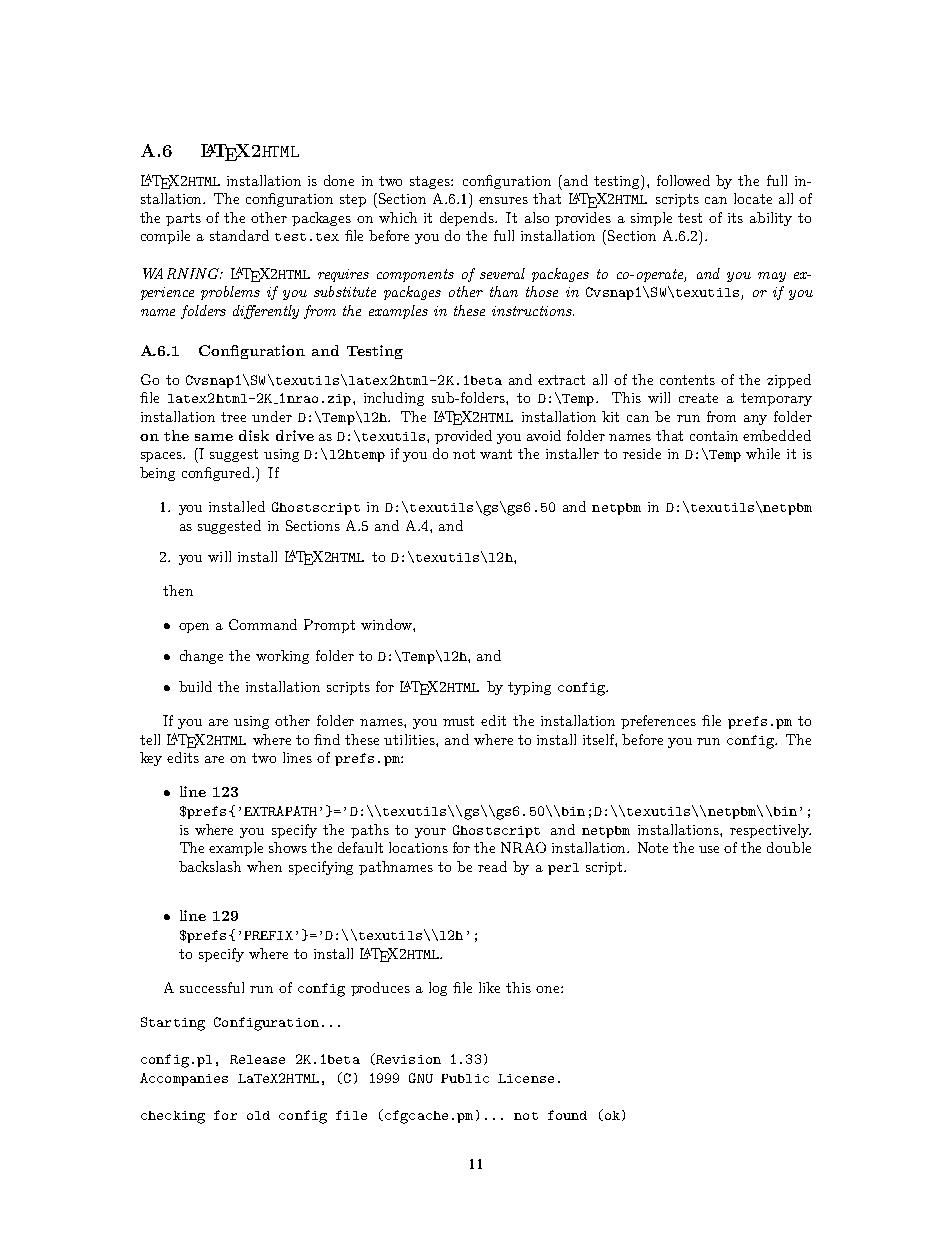  I want to click on being, so click(157, 474).
